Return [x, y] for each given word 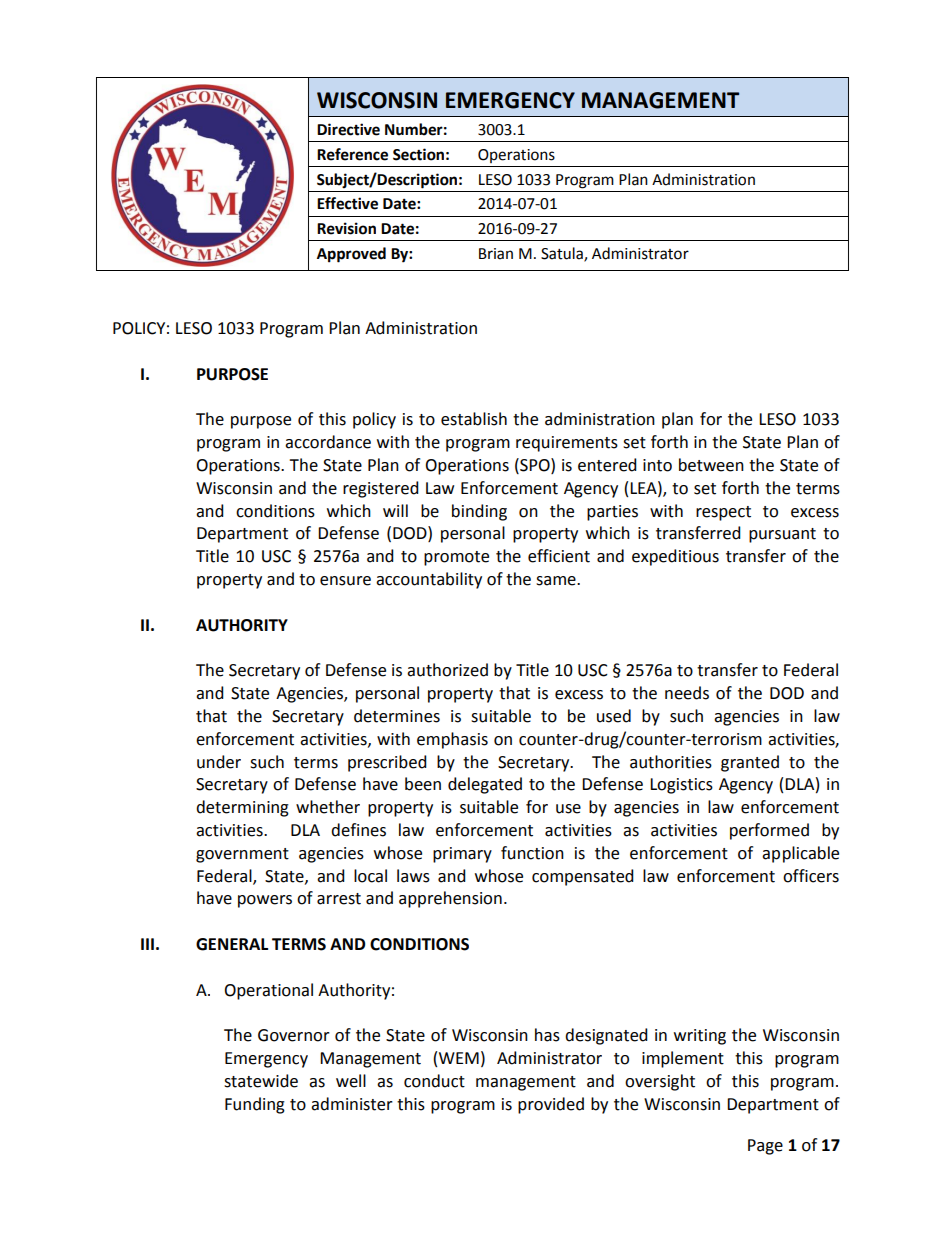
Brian [496, 254]
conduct [434, 1081]
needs [687, 693]
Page [765, 1147]
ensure [345, 581]
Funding [255, 1105]
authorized [447, 670]
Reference [352, 154]
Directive [348, 129]
